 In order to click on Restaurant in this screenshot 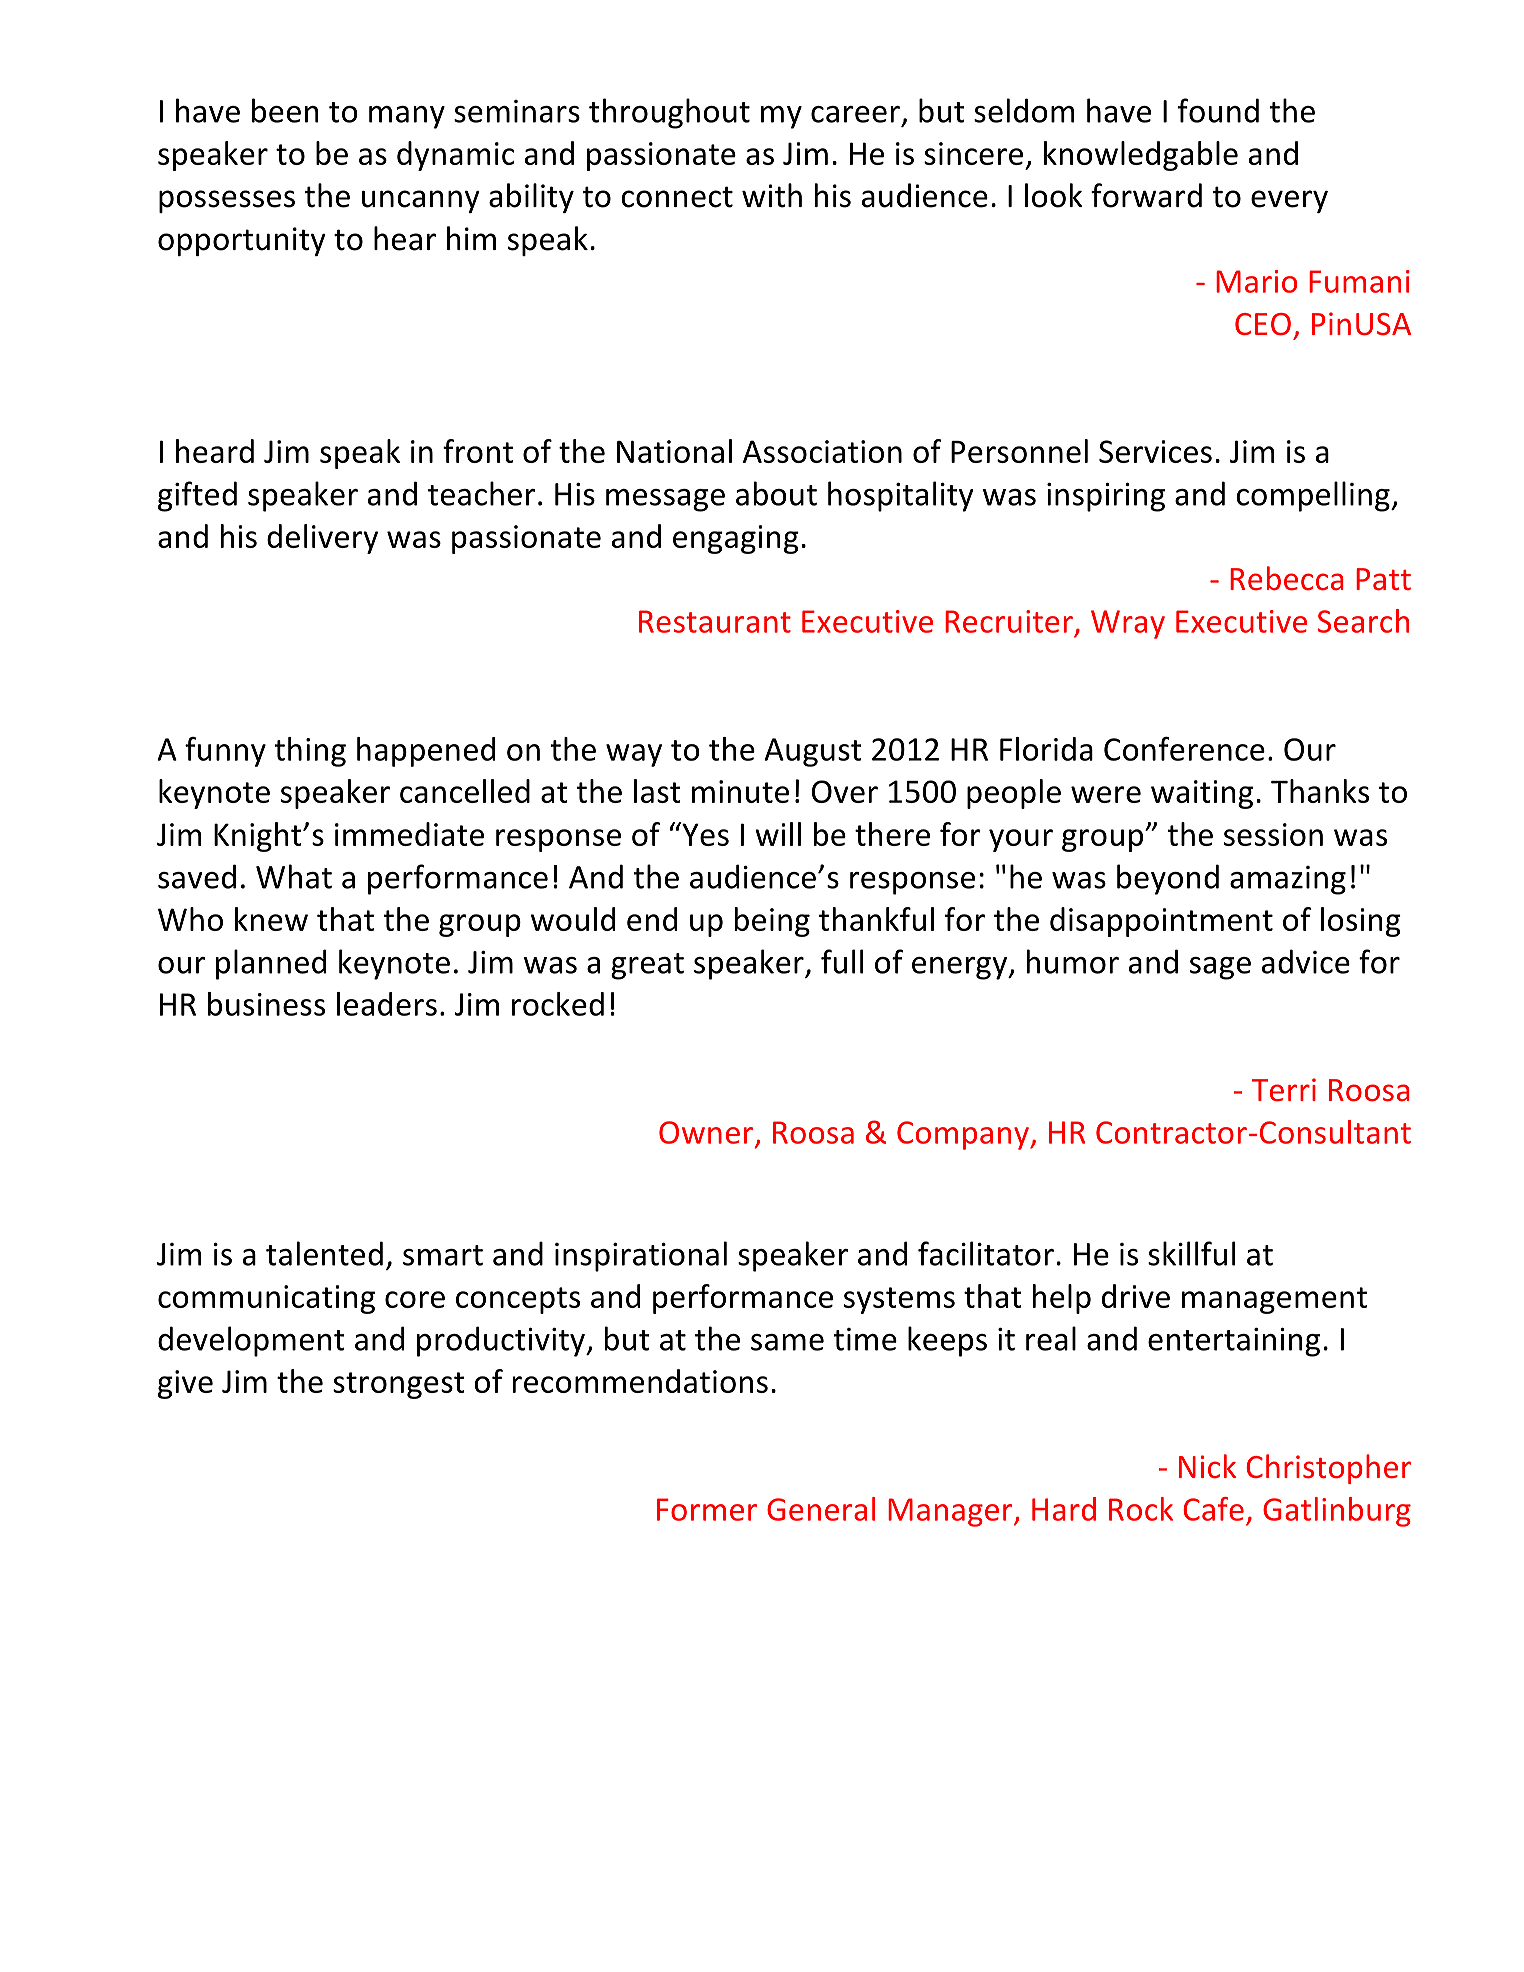, I will do `click(715, 621)`.
